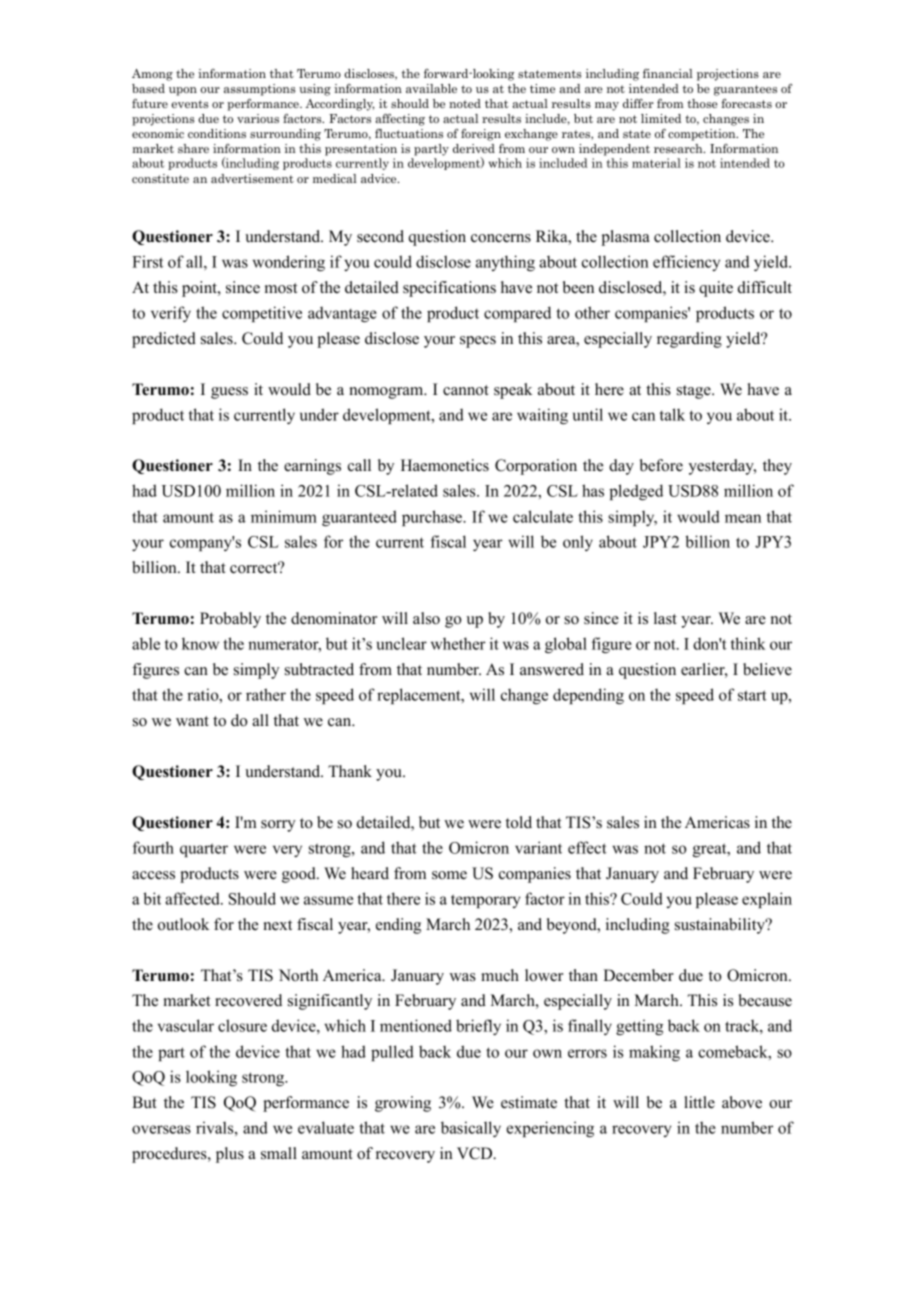  I want to click on whether, so click(458, 643).
